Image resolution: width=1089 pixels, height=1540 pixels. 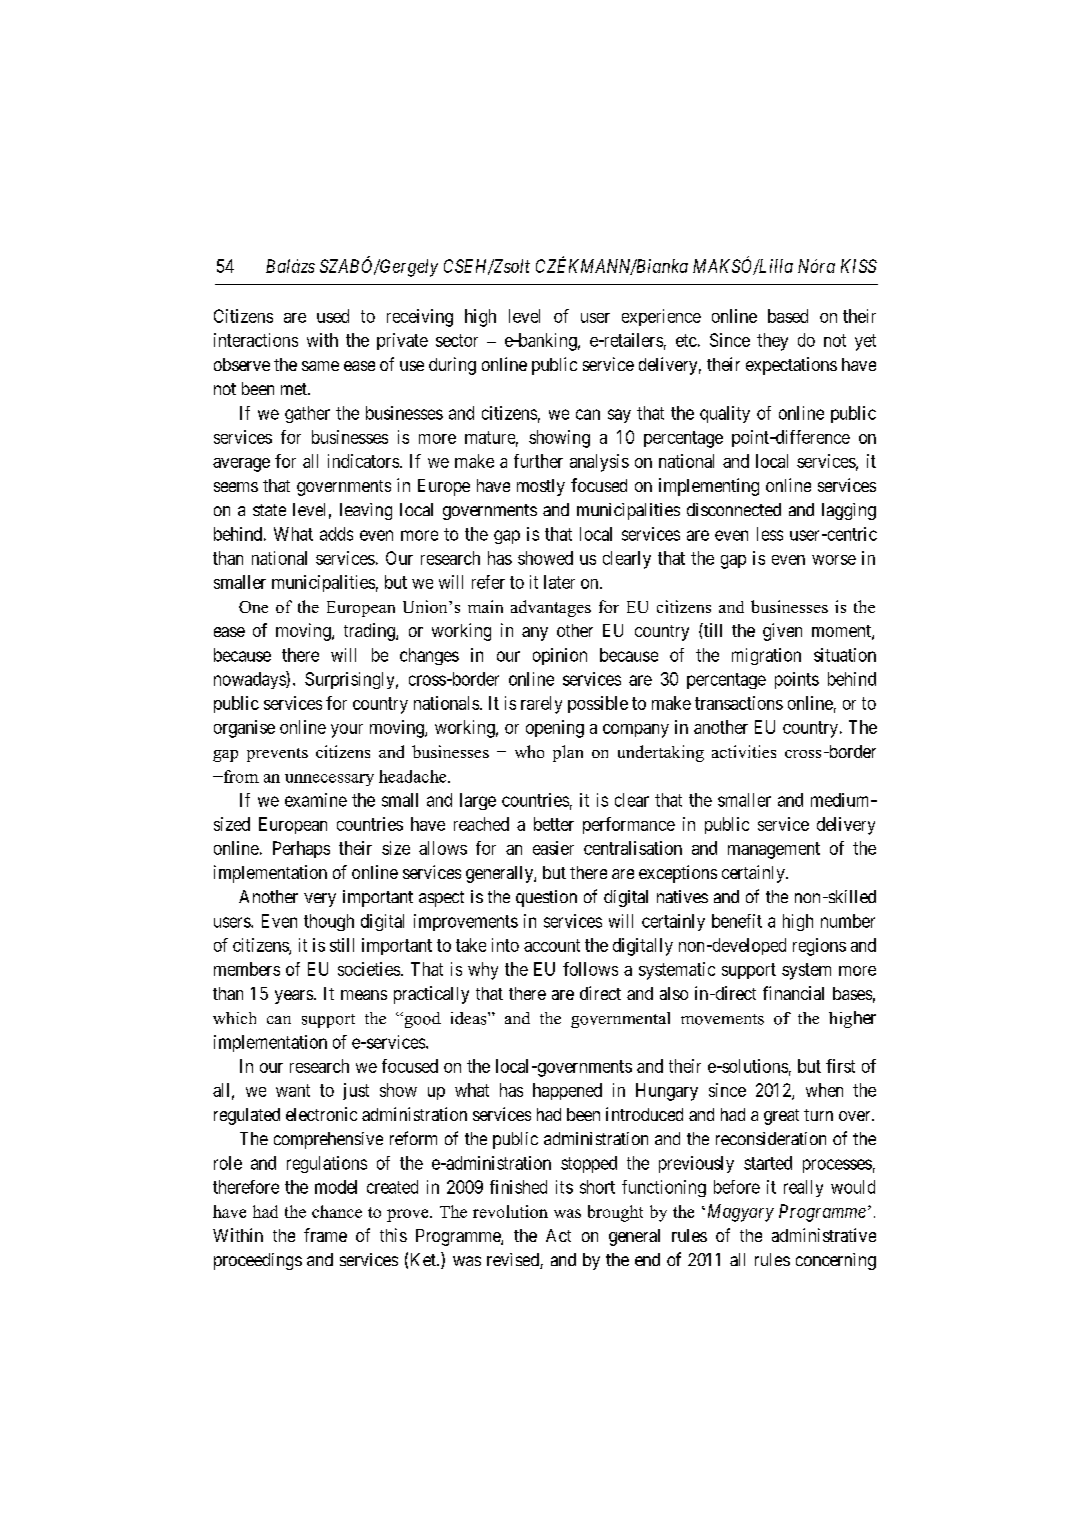 I want to click on activities, so click(x=744, y=751).
